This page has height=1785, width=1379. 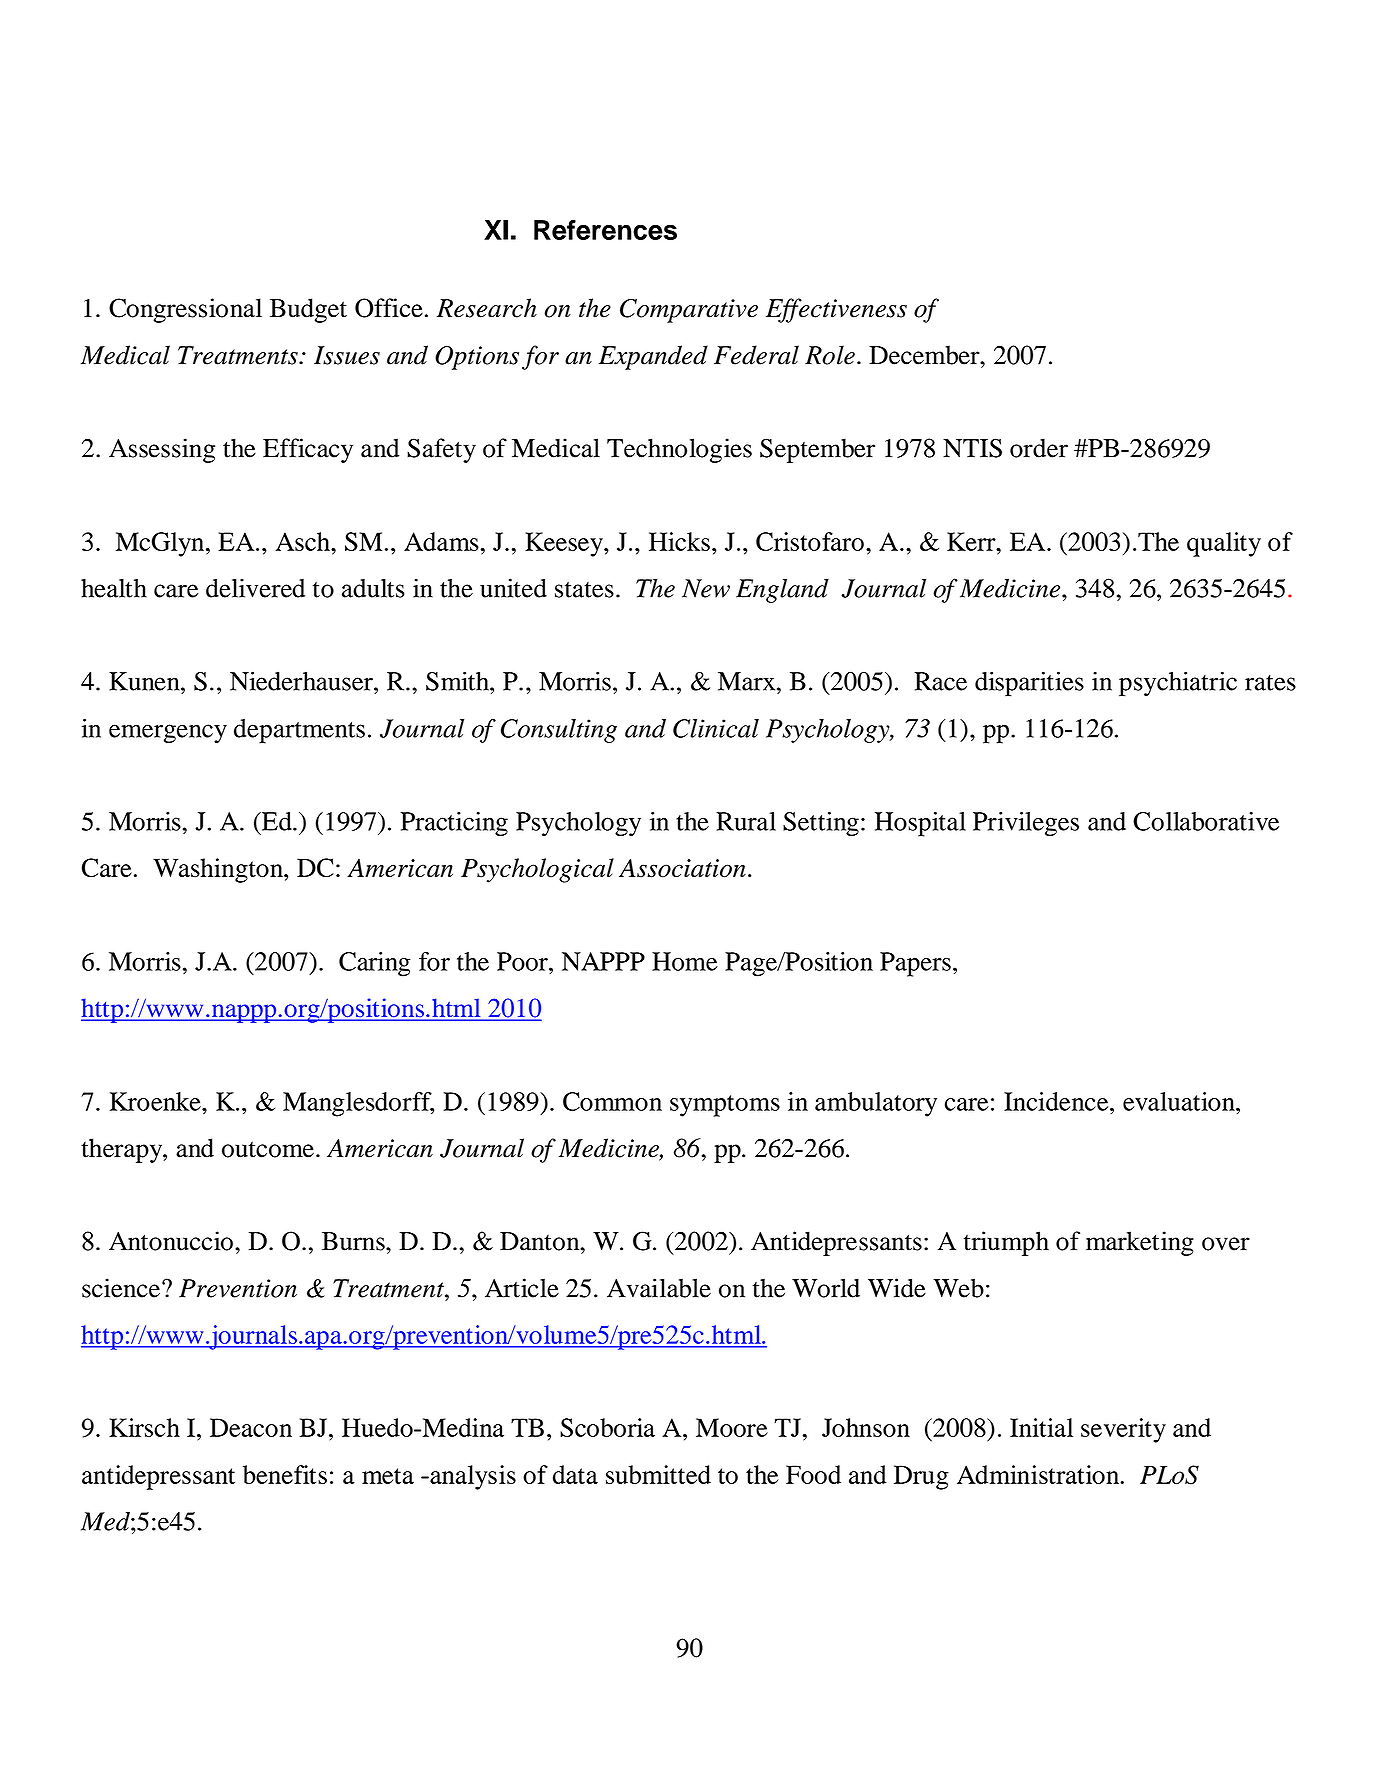 What do you see at coordinates (219, 870) in the page?
I see `Washington` at bounding box center [219, 870].
